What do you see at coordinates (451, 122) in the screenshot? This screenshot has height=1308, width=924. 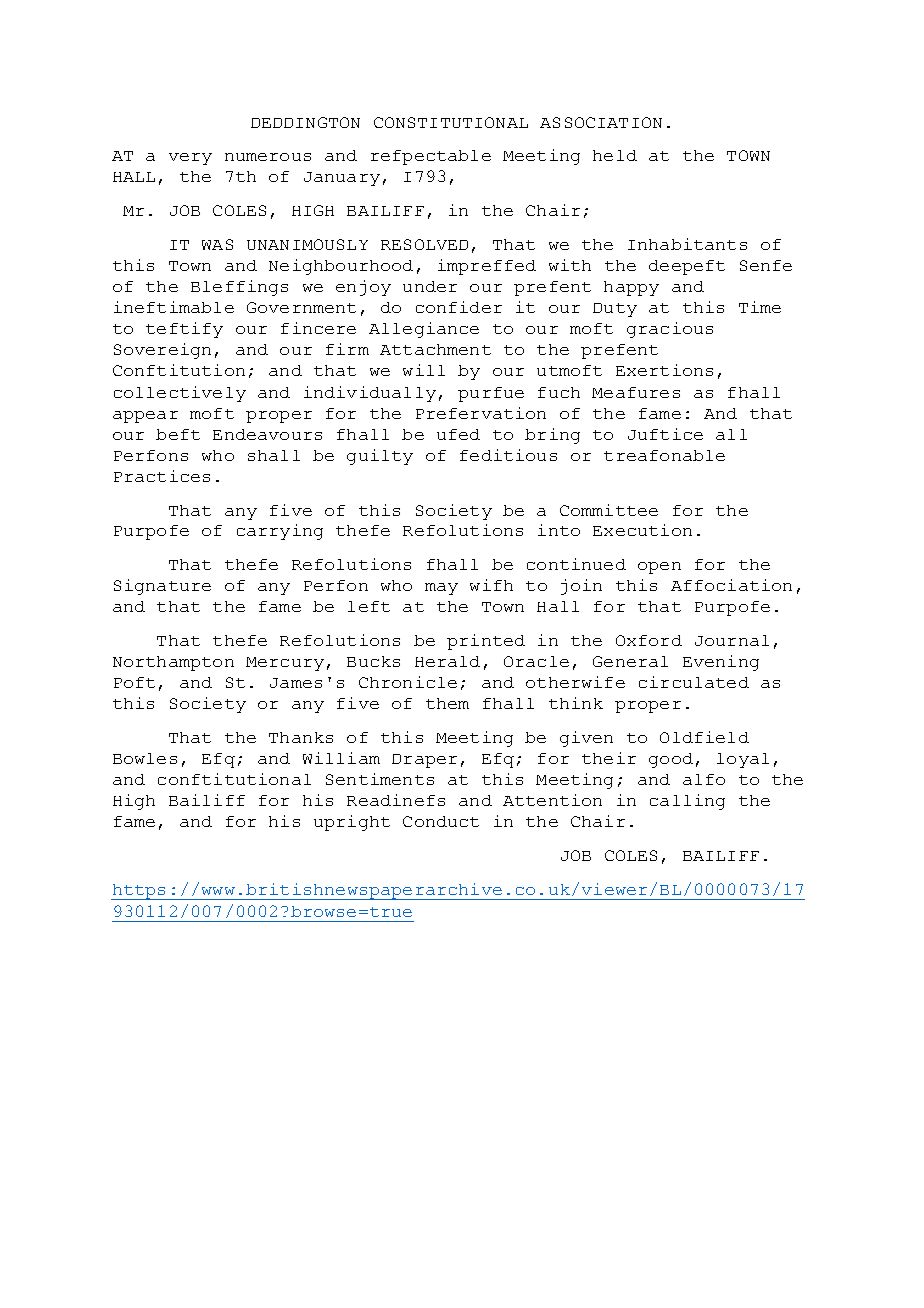 I see `CONSTITUTIONAL` at bounding box center [451, 122].
